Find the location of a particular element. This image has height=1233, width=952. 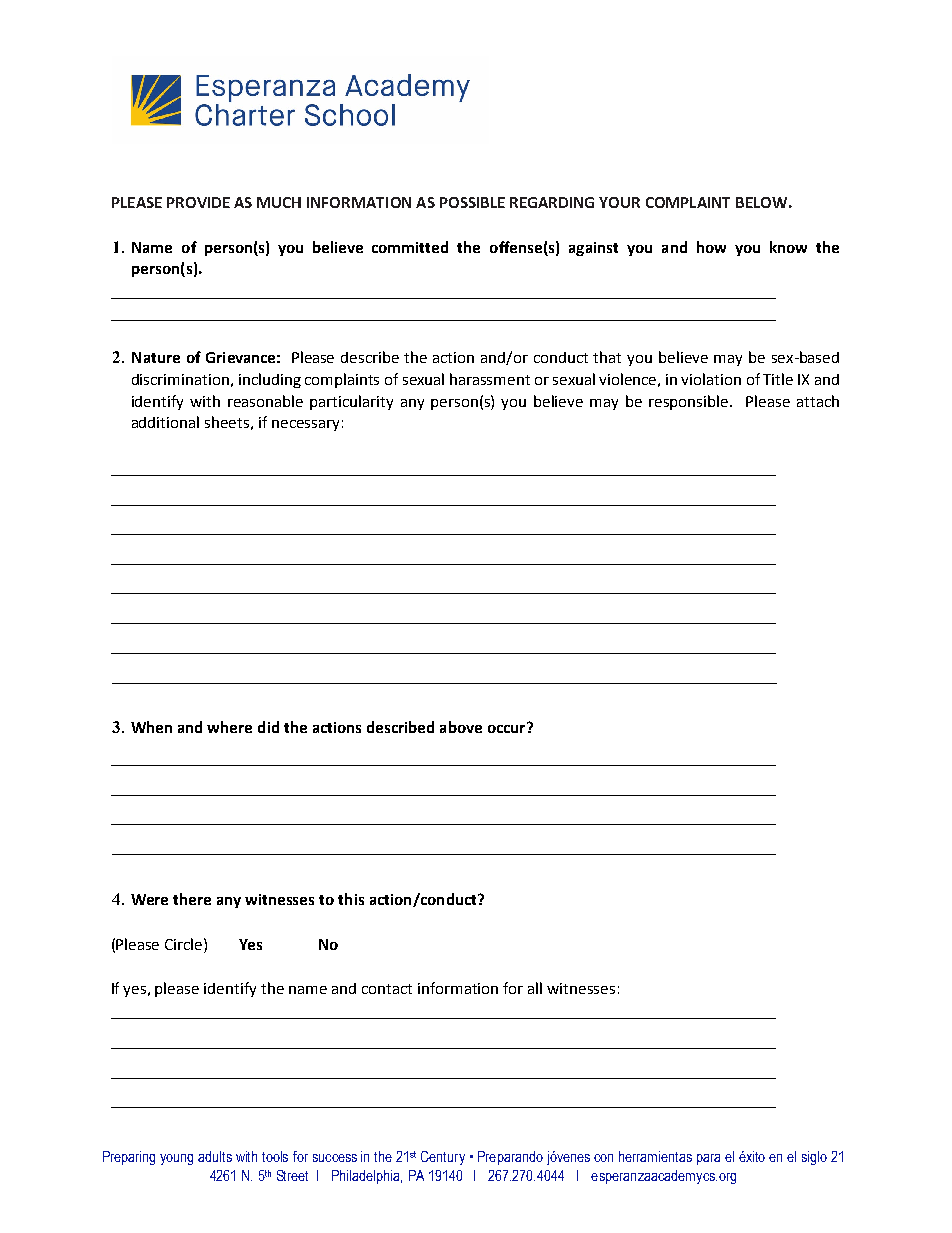

how is located at coordinates (711, 247).
